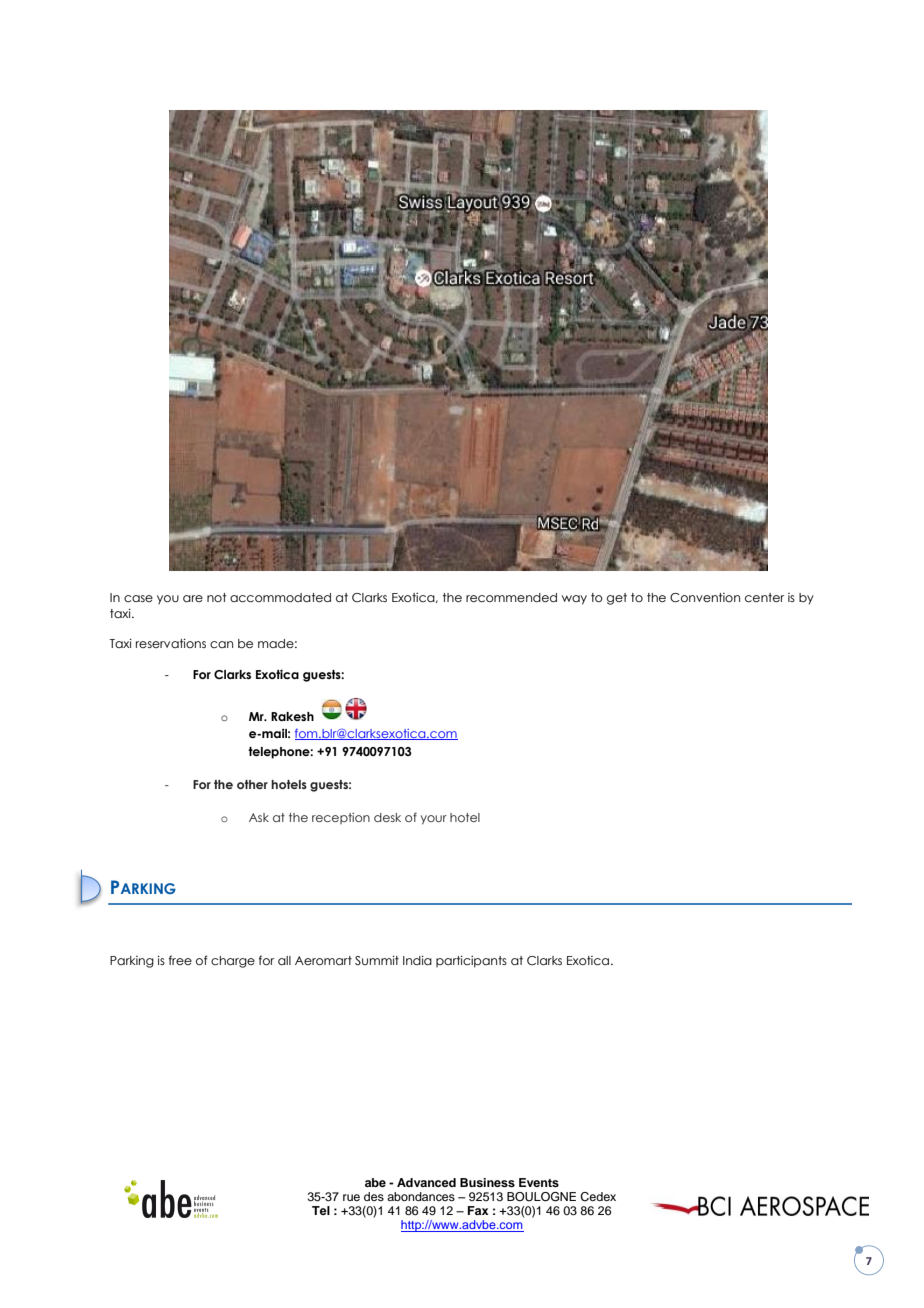  What do you see at coordinates (705, 597) in the screenshot?
I see `Convention` at bounding box center [705, 597].
